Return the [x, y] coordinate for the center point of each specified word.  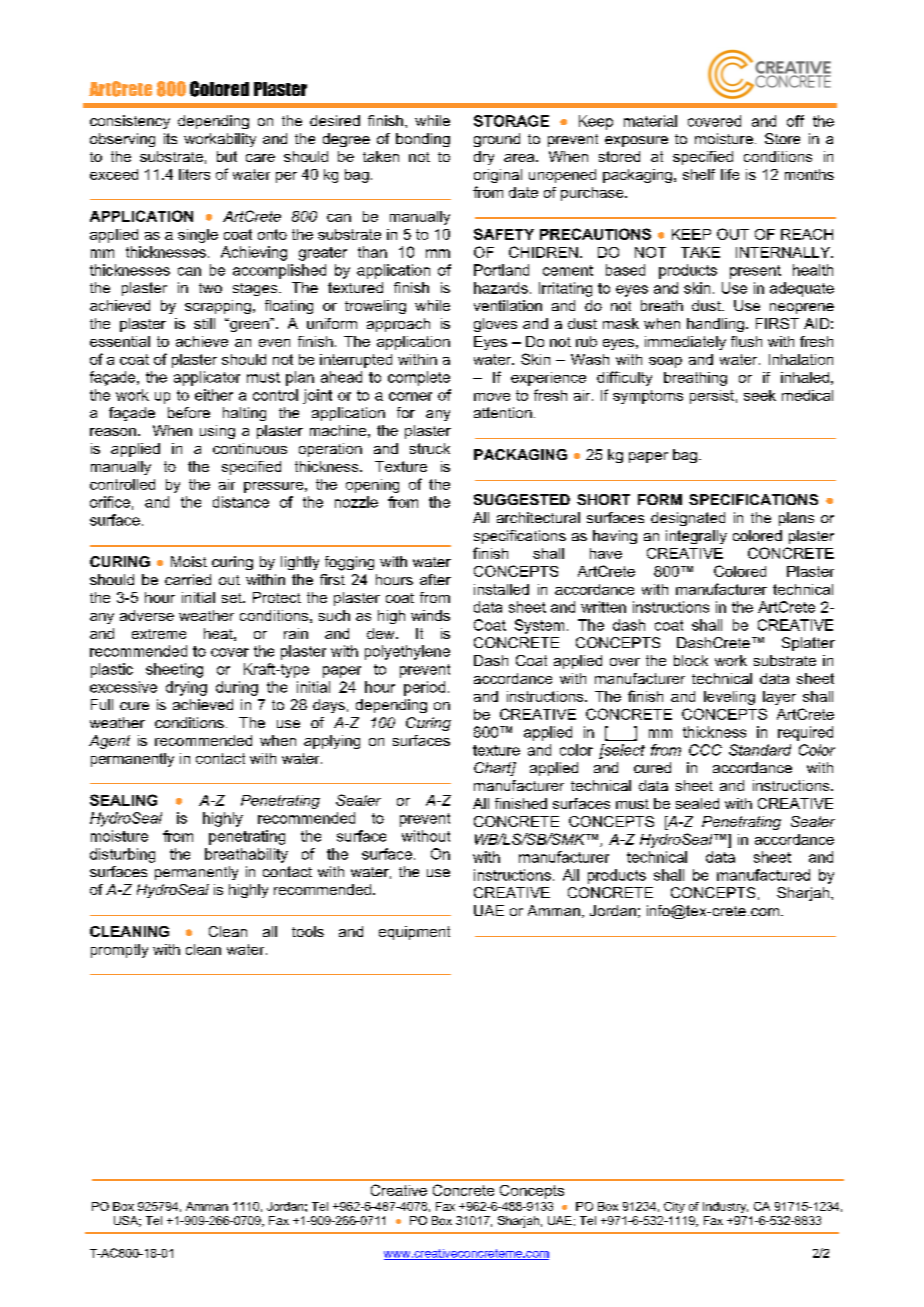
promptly [119, 951]
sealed [697, 803]
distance [241, 502]
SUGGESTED [522, 499]
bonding [423, 140]
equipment [414, 933]
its [170, 138]
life [730, 174]
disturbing [122, 855]
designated [688, 519]
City [674, 1207]
